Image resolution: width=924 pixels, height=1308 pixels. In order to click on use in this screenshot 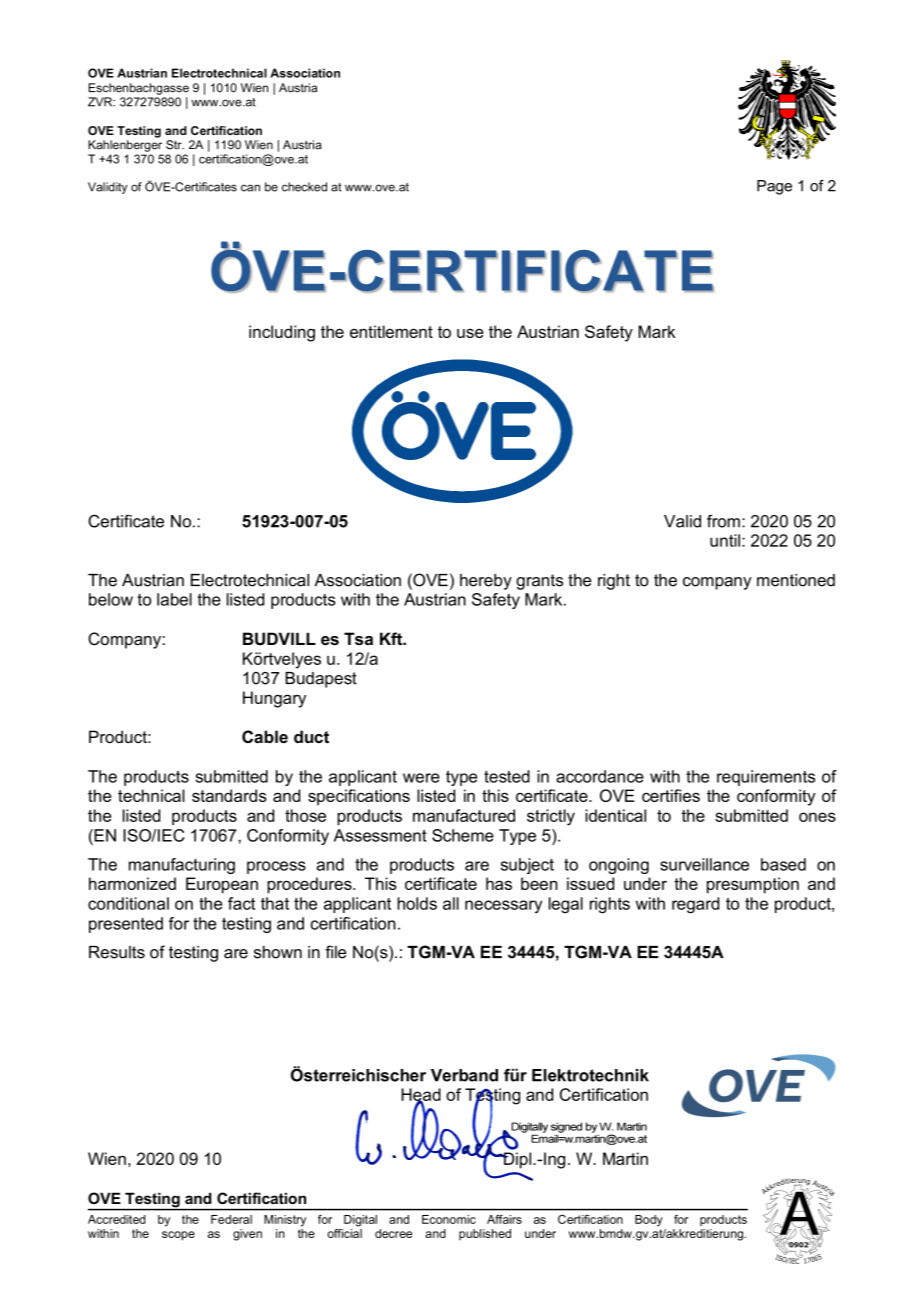, I will do `click(470, 333)`.
